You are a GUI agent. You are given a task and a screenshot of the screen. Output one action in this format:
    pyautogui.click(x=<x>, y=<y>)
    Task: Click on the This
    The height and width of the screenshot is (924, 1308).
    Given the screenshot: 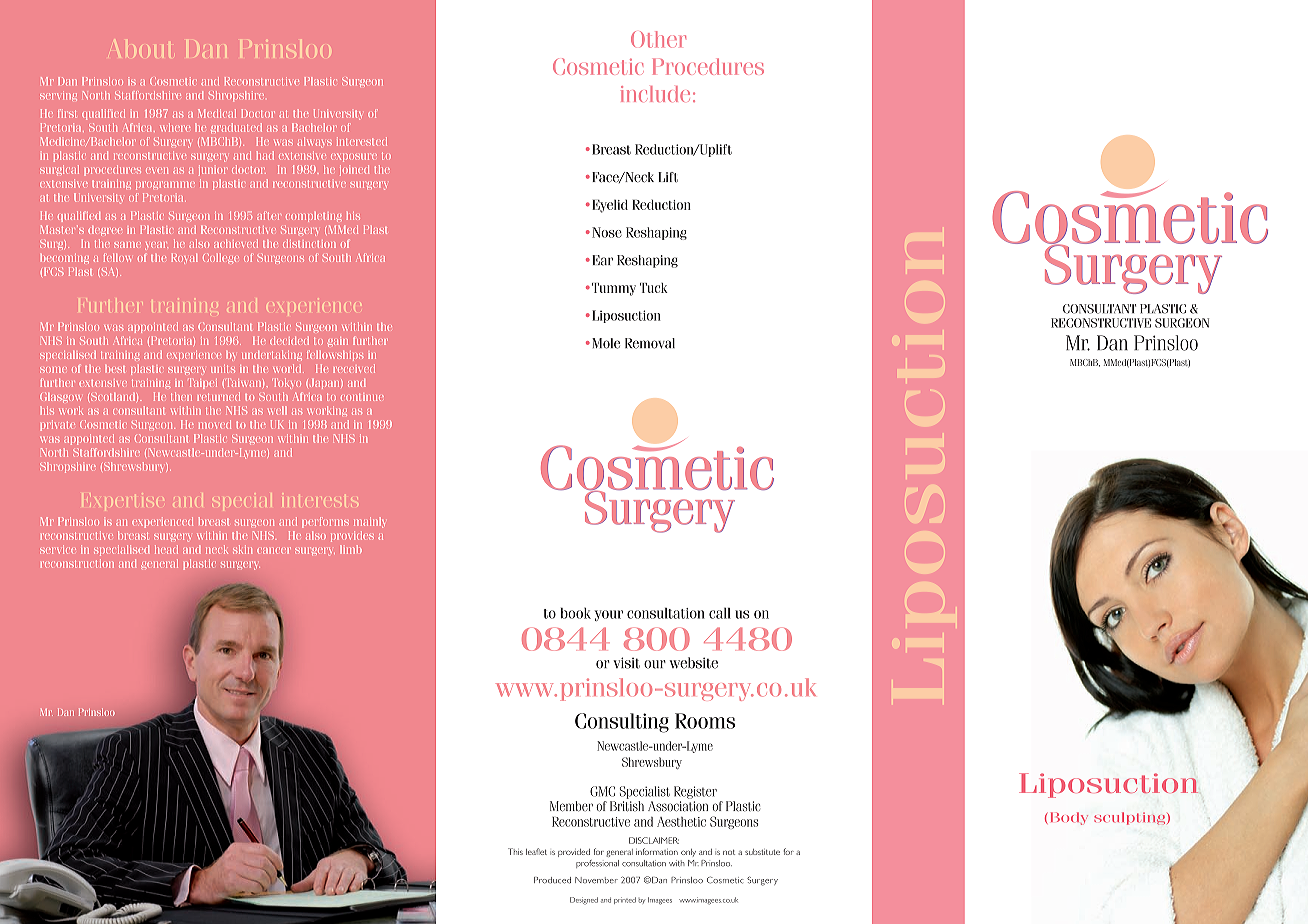 What is the action you would take?
    pyautogui.click(x=515, y=851)
